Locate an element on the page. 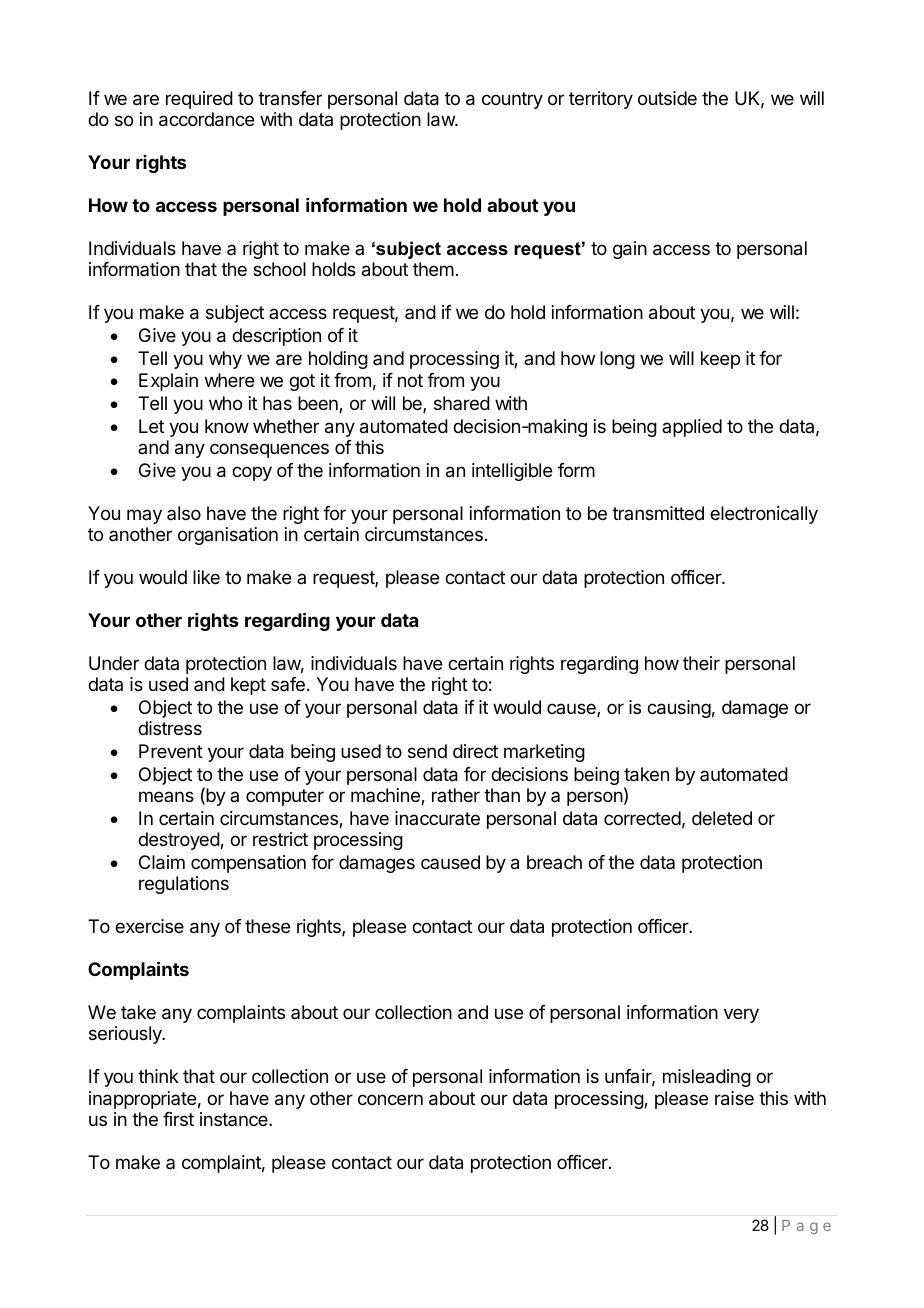 This image has width=924, height=1308. send is located at coordinates (427, 751).
